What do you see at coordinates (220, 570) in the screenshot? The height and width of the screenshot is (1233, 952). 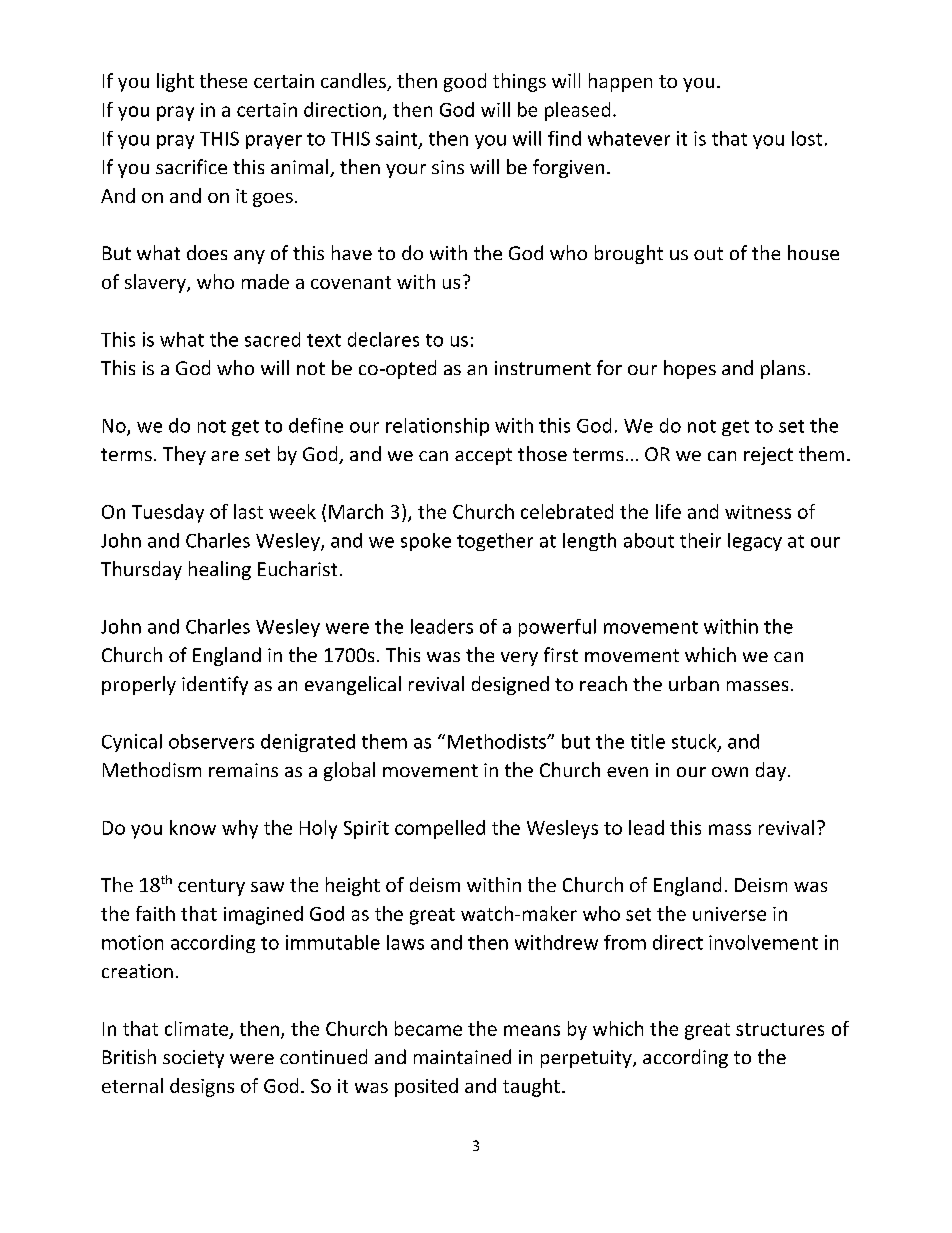 I see `healing` at bounding box center [220, 570].
